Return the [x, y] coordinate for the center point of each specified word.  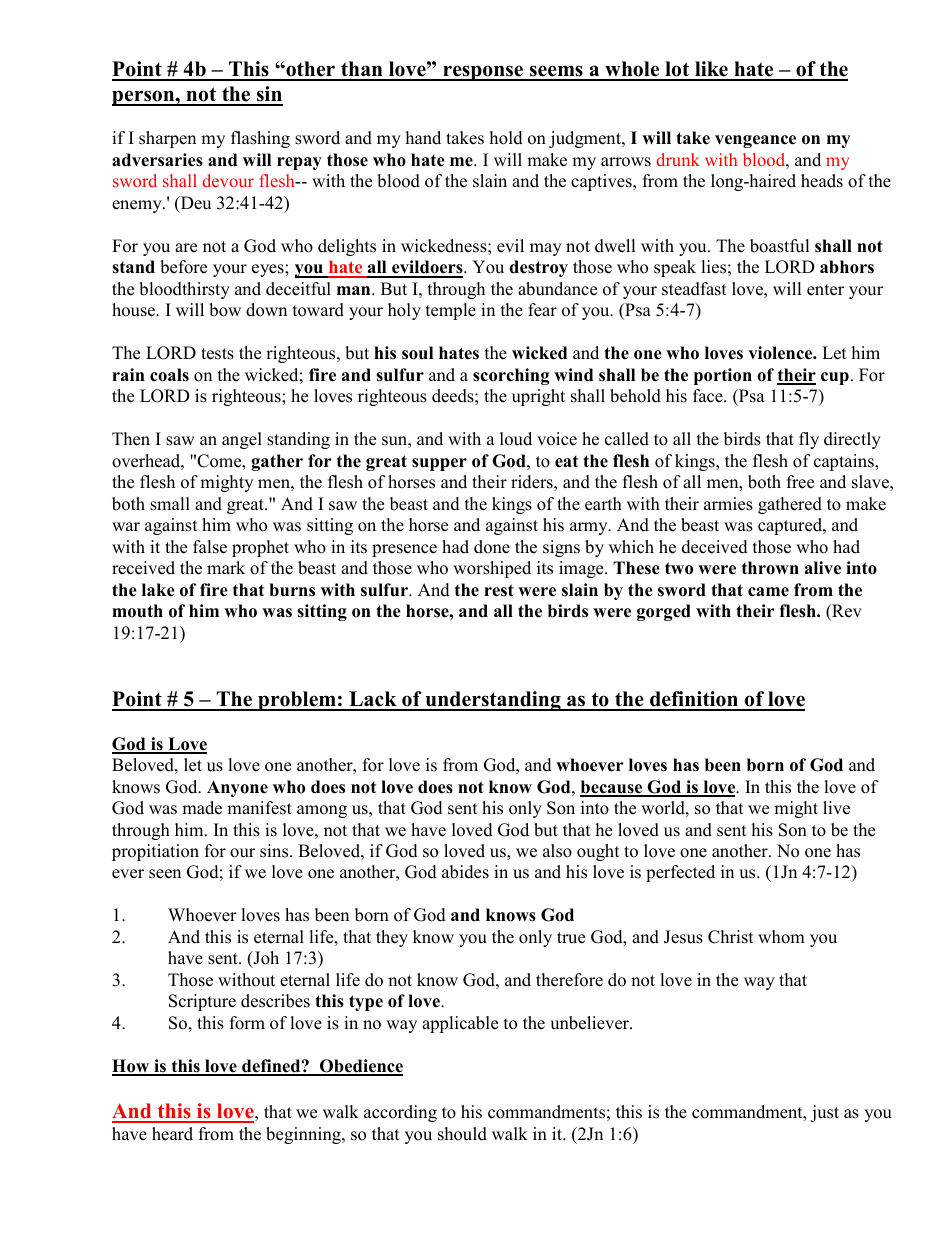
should [462, 1134]
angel [242, 440]
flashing [260, 139]
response [483, 73]
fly [809, 440]
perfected [680, 873]
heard [172, 1134]
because [612, 788]
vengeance [755, 141]
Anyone [237, 788]
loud [516, 439]
